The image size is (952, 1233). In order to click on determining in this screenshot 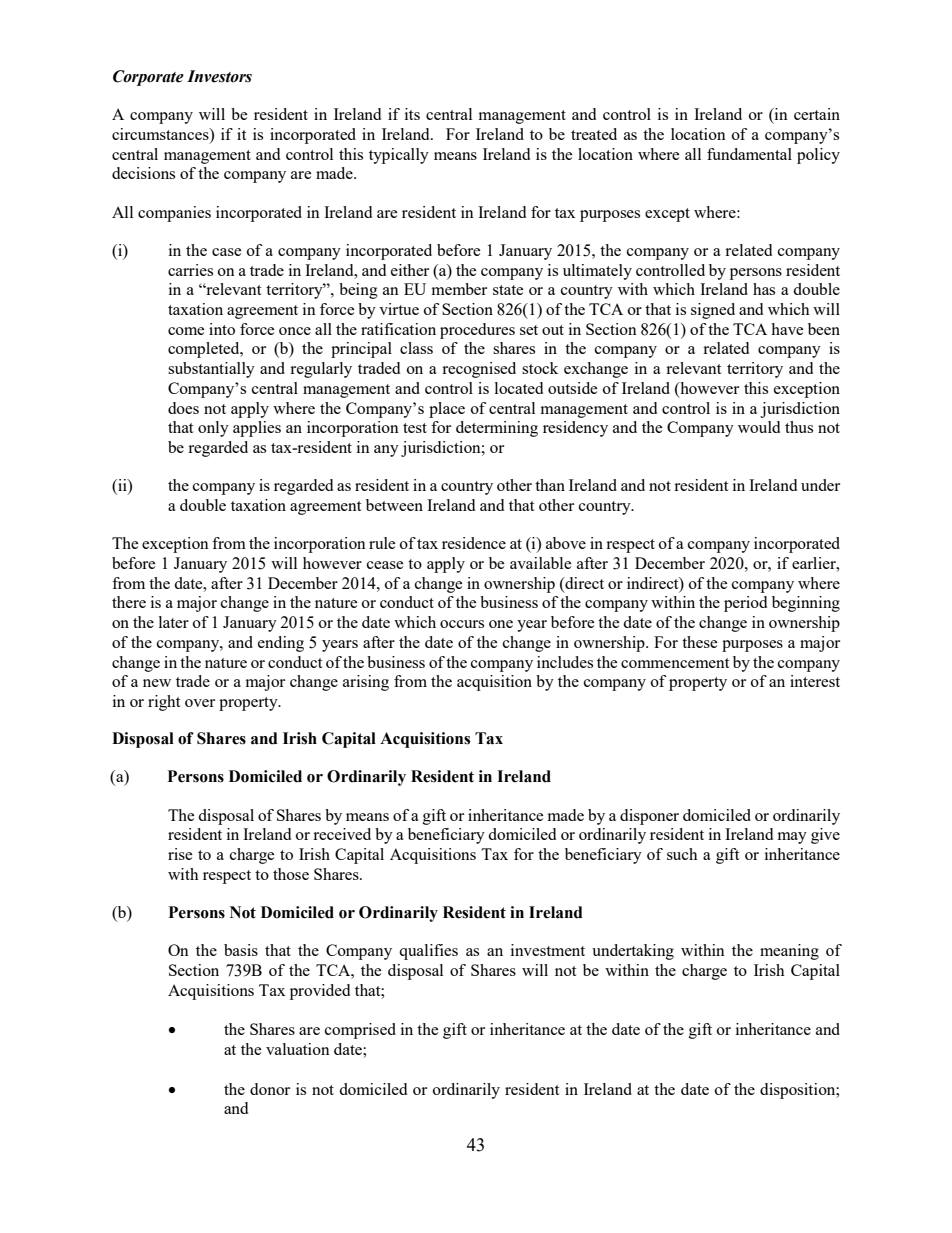, I will do `click(497, 429)`.
